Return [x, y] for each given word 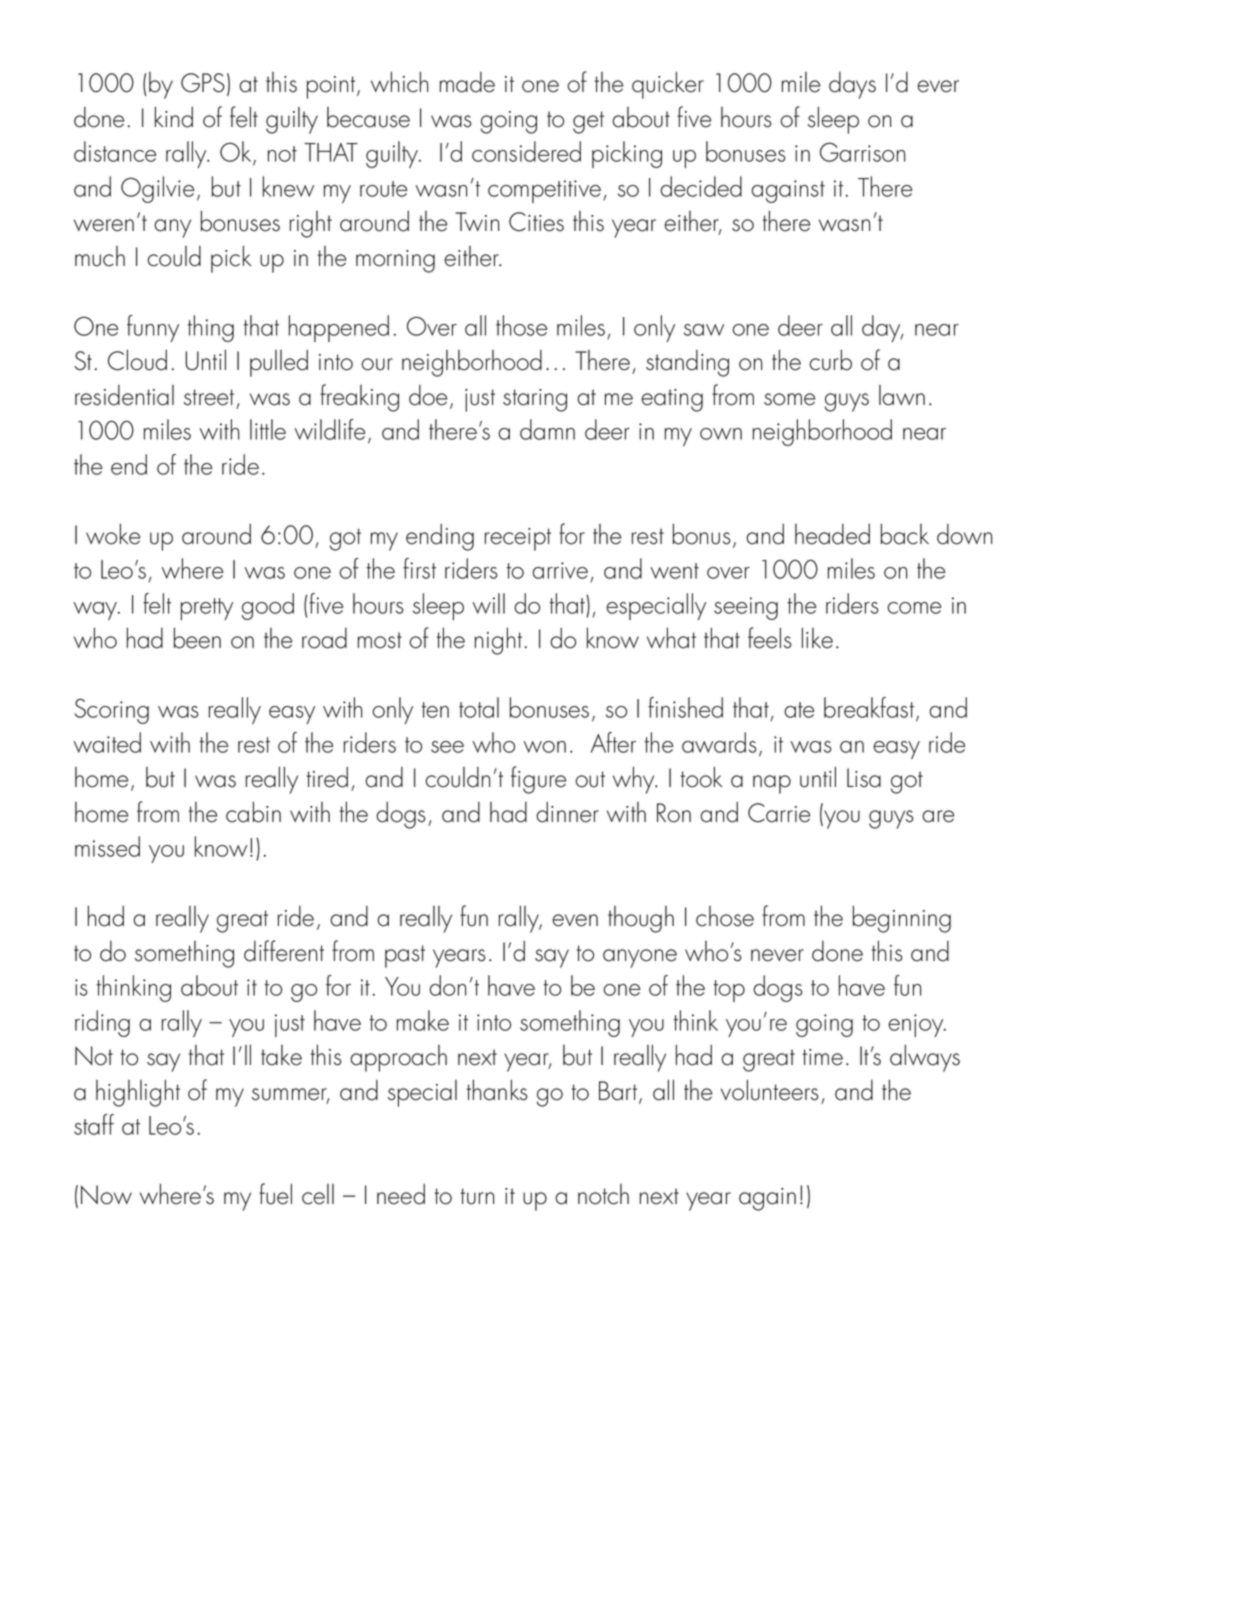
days [852, 85]
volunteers [770, 1090]
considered [526, 151]
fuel [275, 1194]
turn [477, 1196]
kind [174, 117]
